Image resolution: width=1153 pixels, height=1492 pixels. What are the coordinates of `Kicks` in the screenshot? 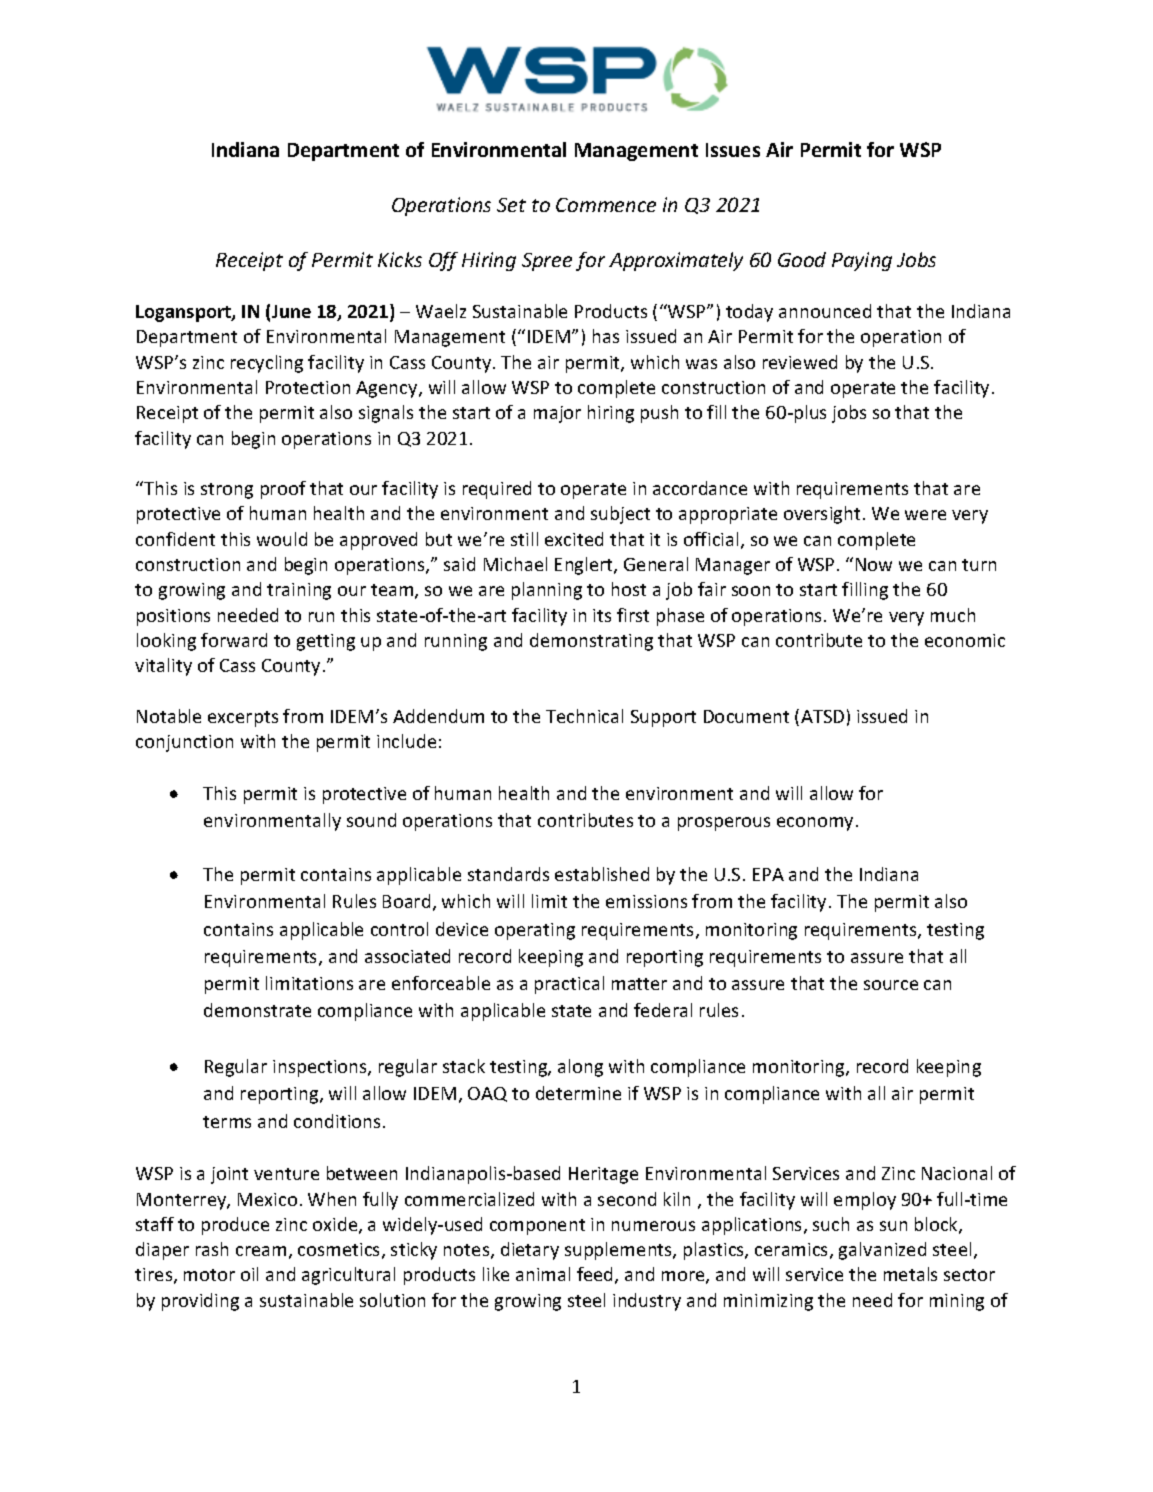 It's located at (400, 259).
